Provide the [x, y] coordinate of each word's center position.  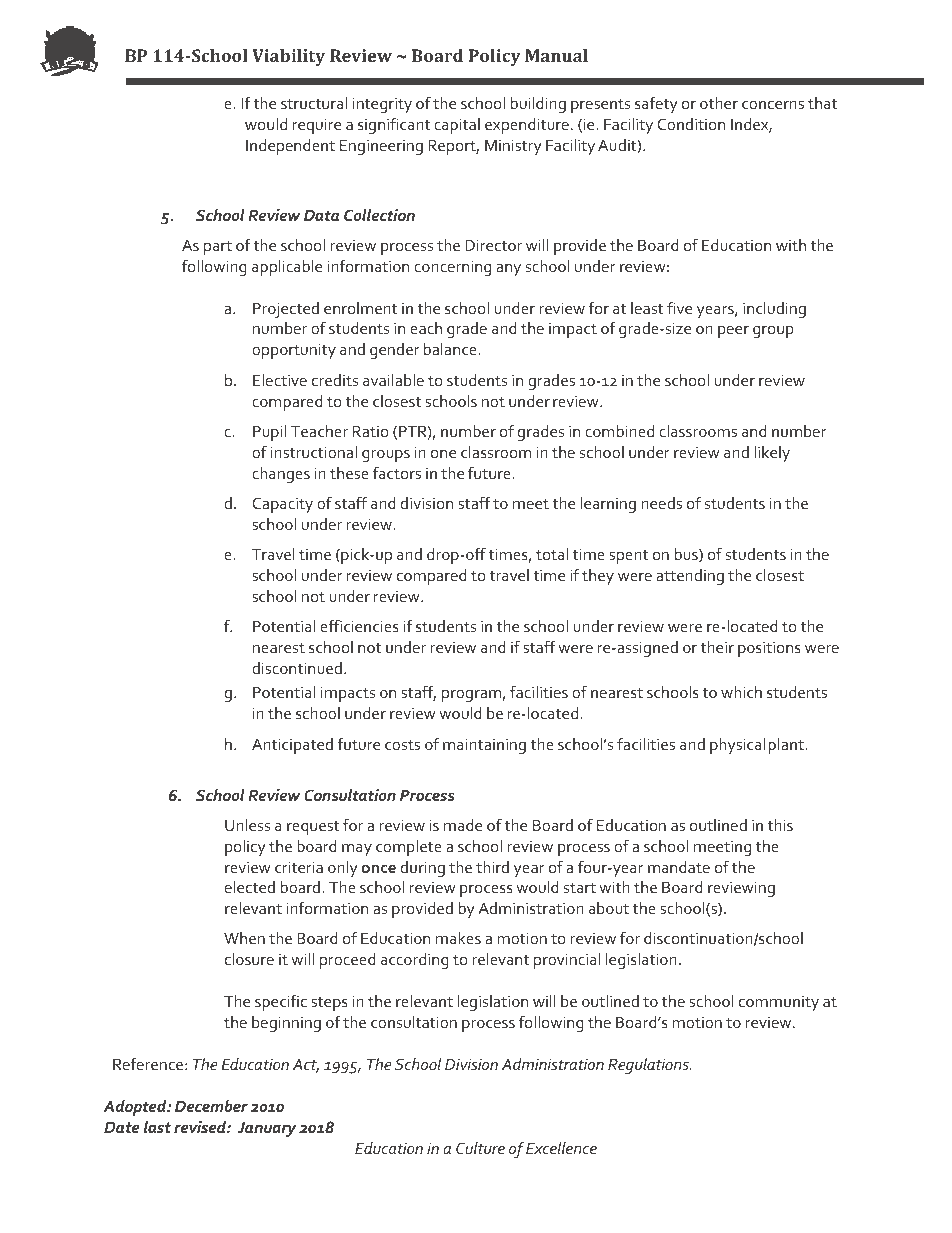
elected [250, 887]
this [780, 825]
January [267, 1129]
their [717, 647]
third [492, 867]
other [719, 103]
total [552, 554]
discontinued [297, 668]
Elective [280, 380]
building [538, 105]
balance [451, 349]
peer [733, 332]
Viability [288, 57]
